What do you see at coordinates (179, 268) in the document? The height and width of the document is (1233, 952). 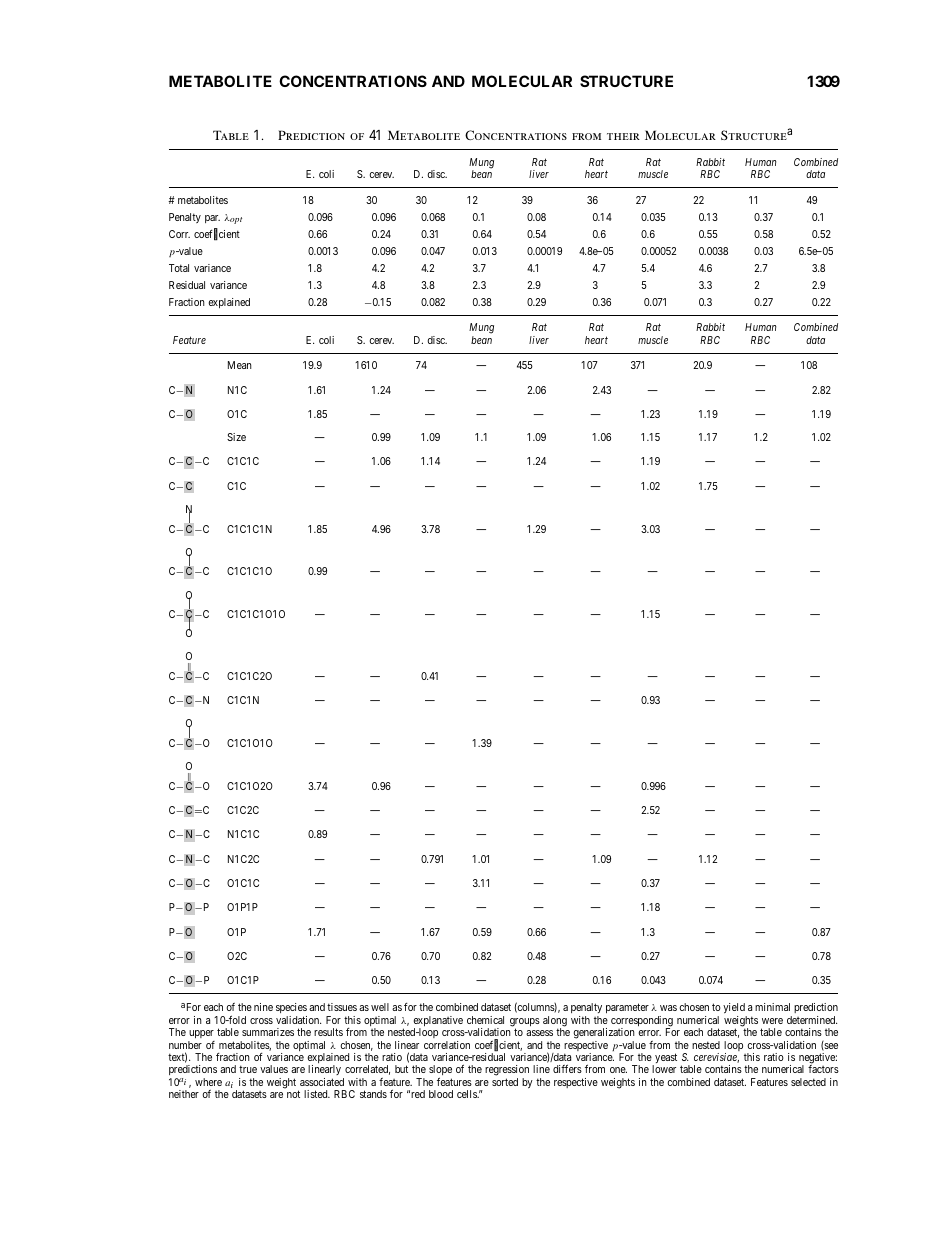 I see `Total` at bounding box center [179, 268].
